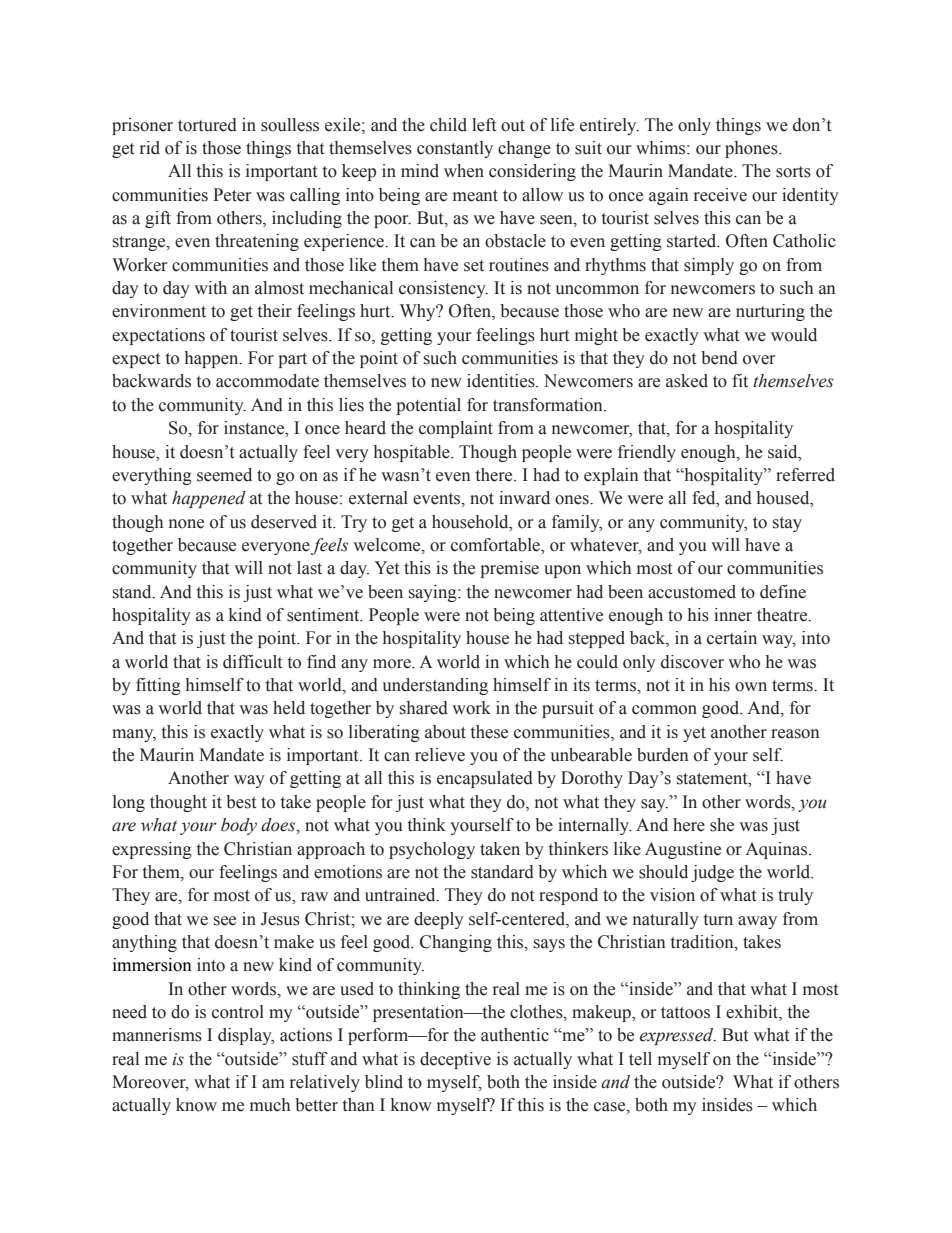 Image resolution: width=952 pixels, height=1233 pixels. I want to click on receive, so click(720, 195).
